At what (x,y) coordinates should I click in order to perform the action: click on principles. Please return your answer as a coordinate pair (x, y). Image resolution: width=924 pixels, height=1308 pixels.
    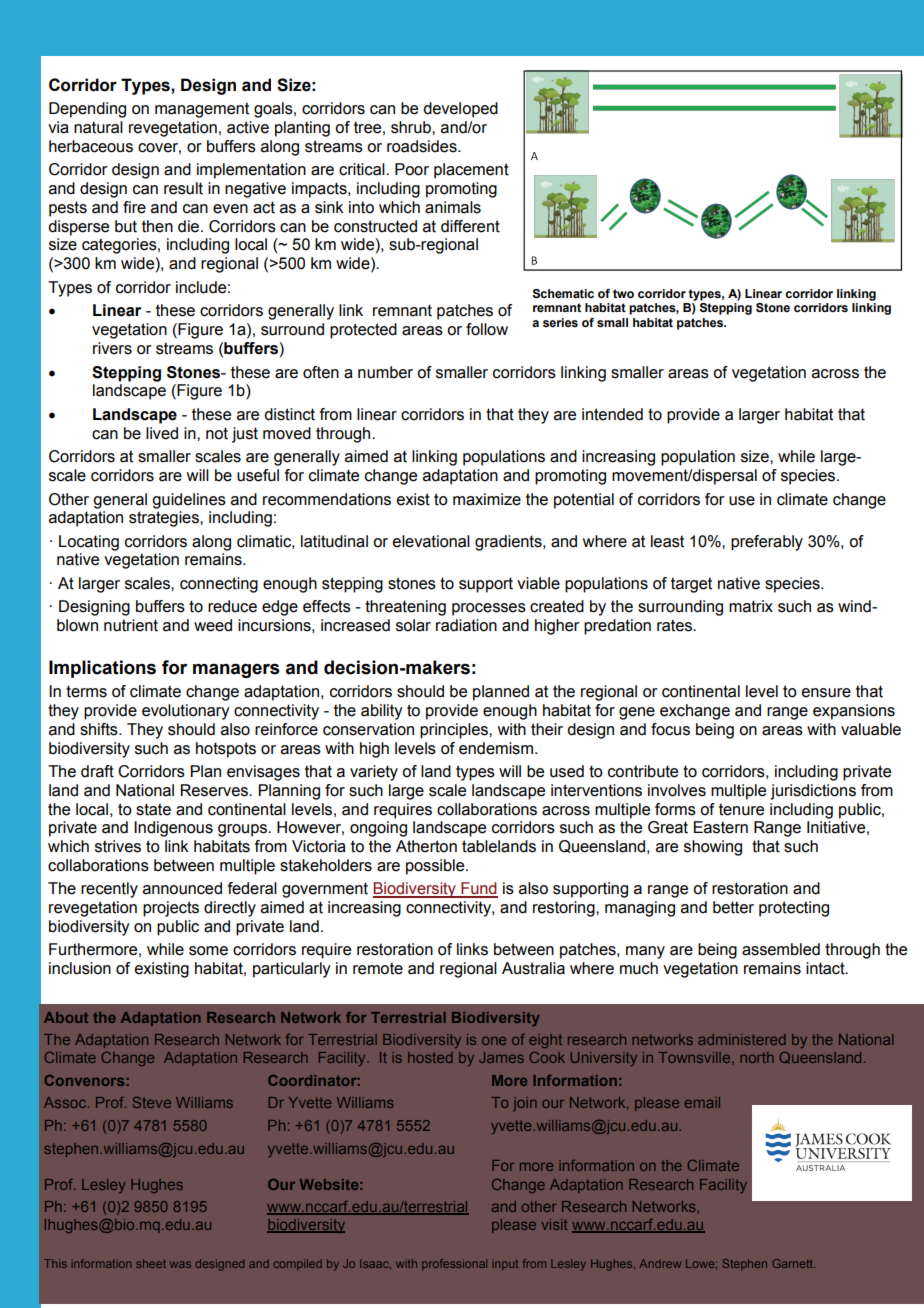
    Looking at the image, I should click on (455, 731).
